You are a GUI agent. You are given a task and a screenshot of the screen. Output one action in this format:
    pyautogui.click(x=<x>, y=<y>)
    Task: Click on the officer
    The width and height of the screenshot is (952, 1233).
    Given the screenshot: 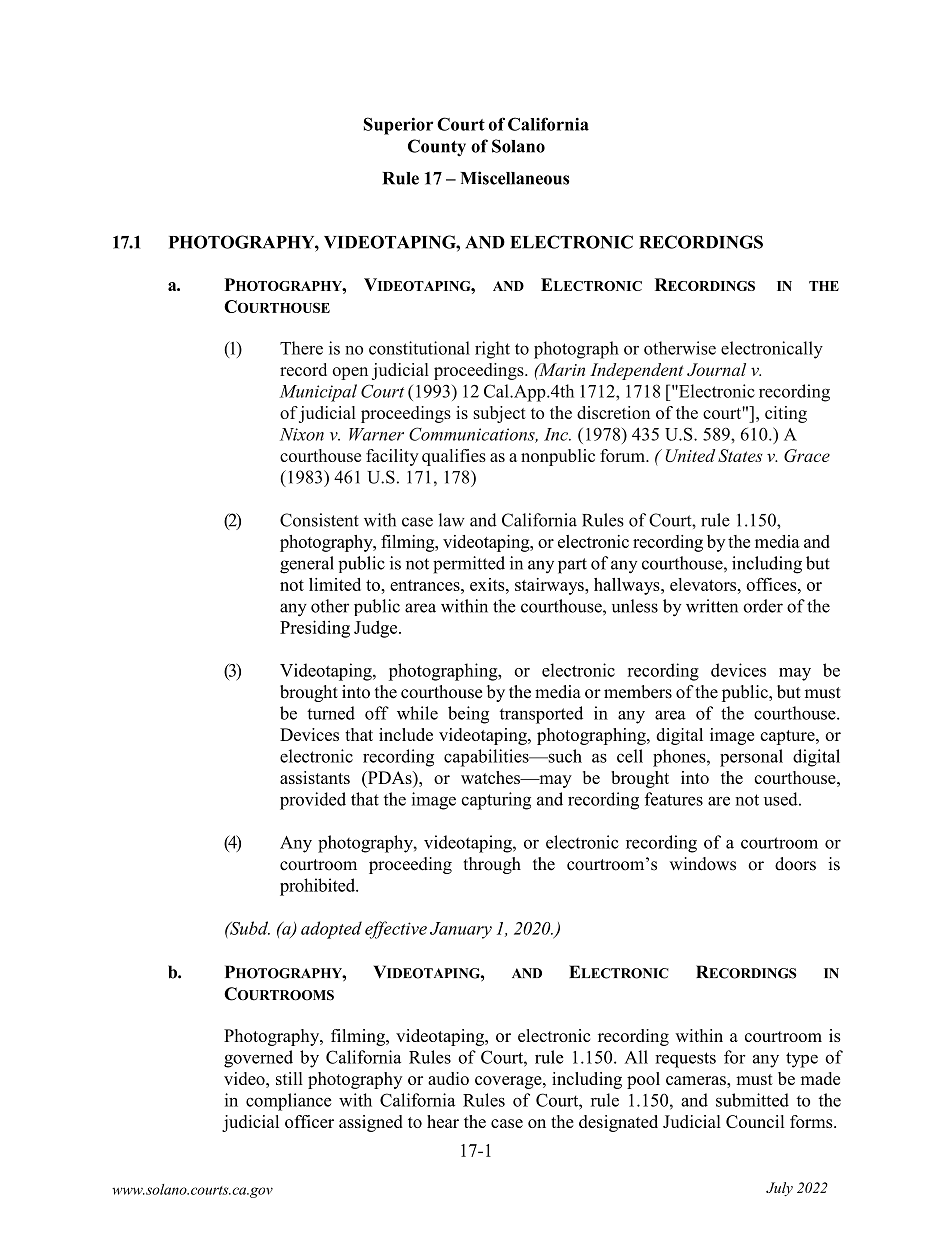 What is the action you would take?
    pyautogui.click(x=309, y=1121)
